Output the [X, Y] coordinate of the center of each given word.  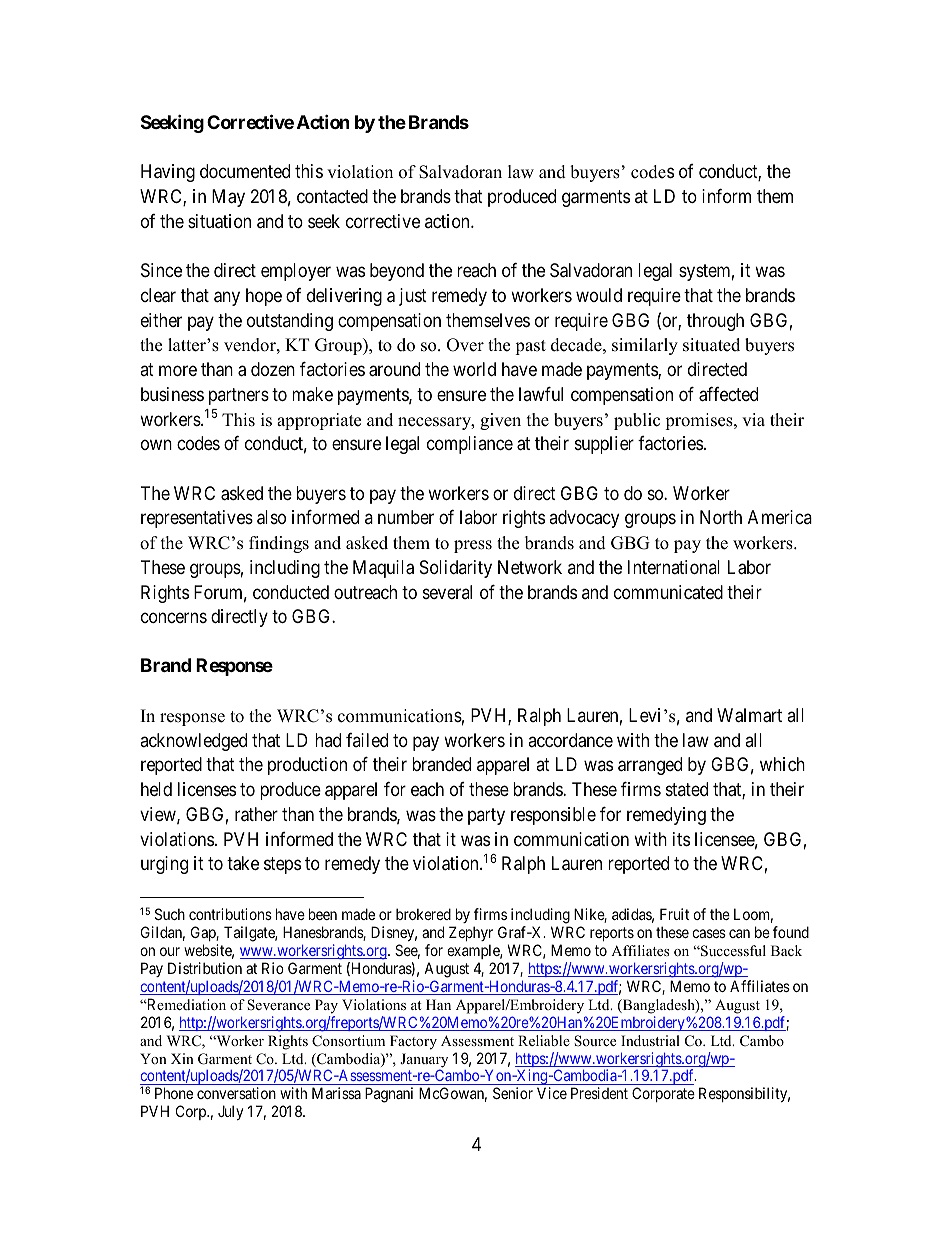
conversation [236, 1093]
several [447, 592]
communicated [668, 592]
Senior [513, 1093]
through [715, 322]
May [228, 198]
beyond [397, 272]
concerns [174, 618]
